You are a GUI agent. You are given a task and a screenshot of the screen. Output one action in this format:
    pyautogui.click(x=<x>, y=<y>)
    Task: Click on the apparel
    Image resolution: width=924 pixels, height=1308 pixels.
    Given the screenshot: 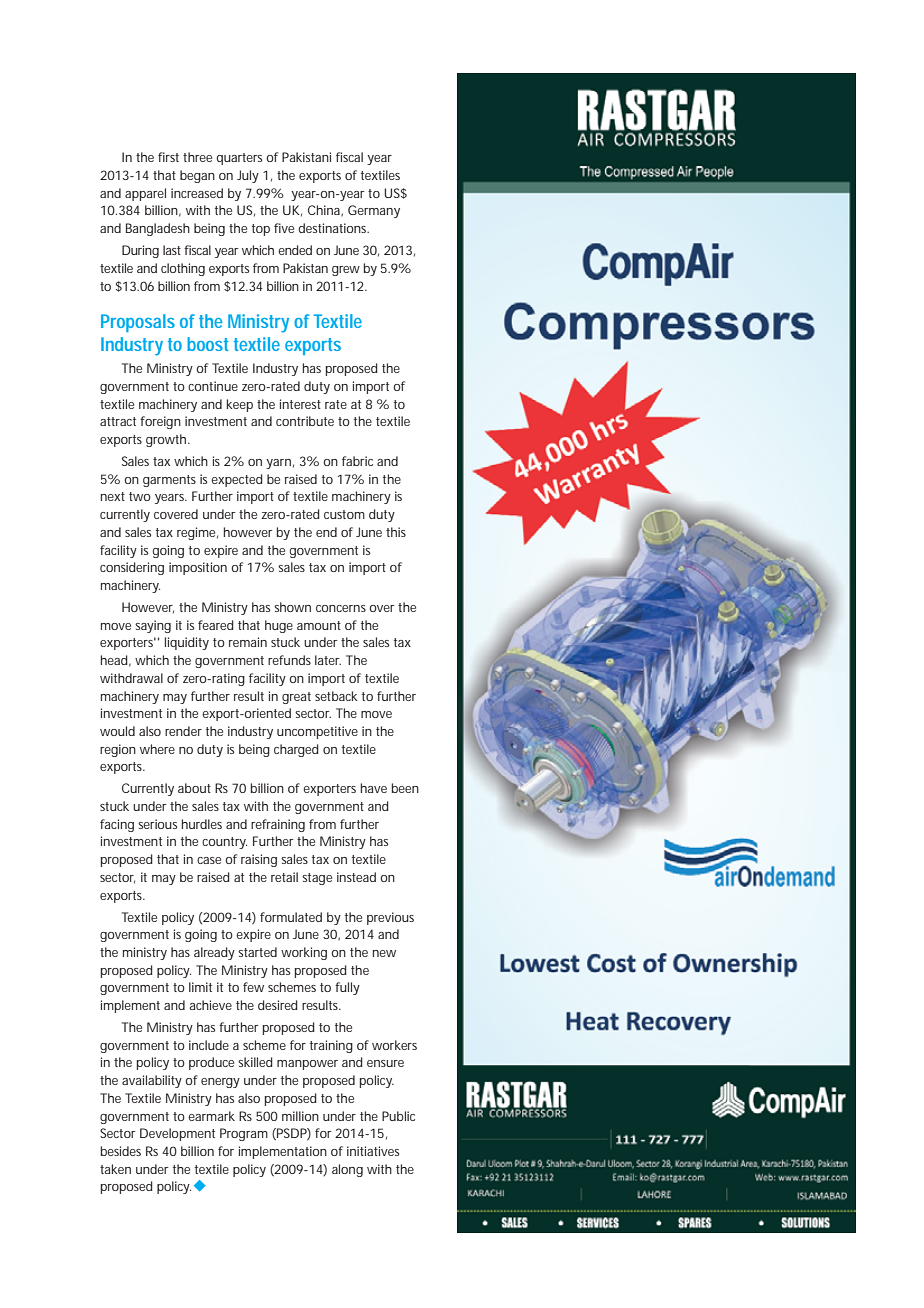 What is the action you would take?
    pyautogui.click(x=145, y=194)
